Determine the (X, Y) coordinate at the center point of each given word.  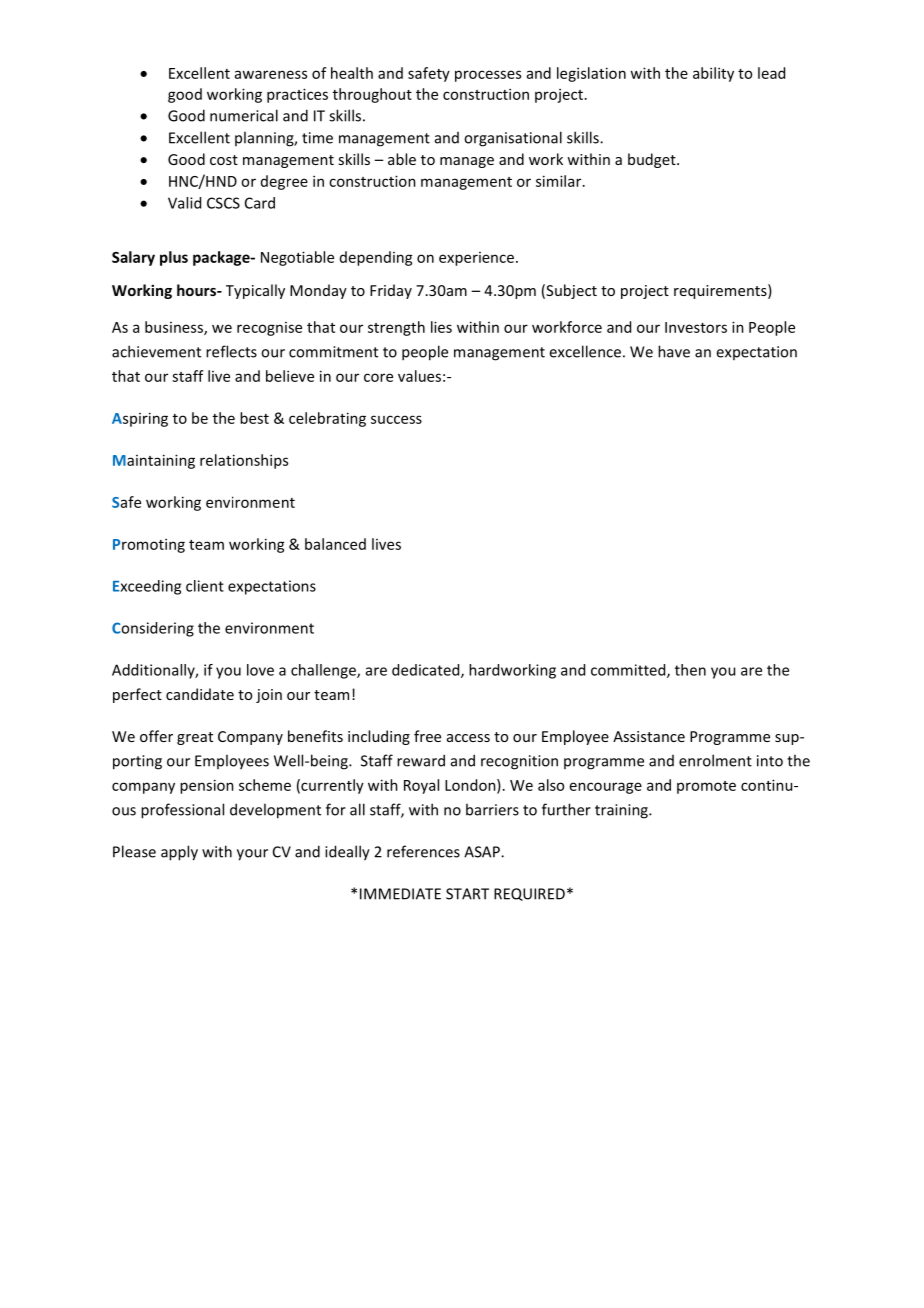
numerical (244, 115)
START (467, 894)
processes (488, 76)
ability (713, 74)
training (622, 811)
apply (179, 853)
